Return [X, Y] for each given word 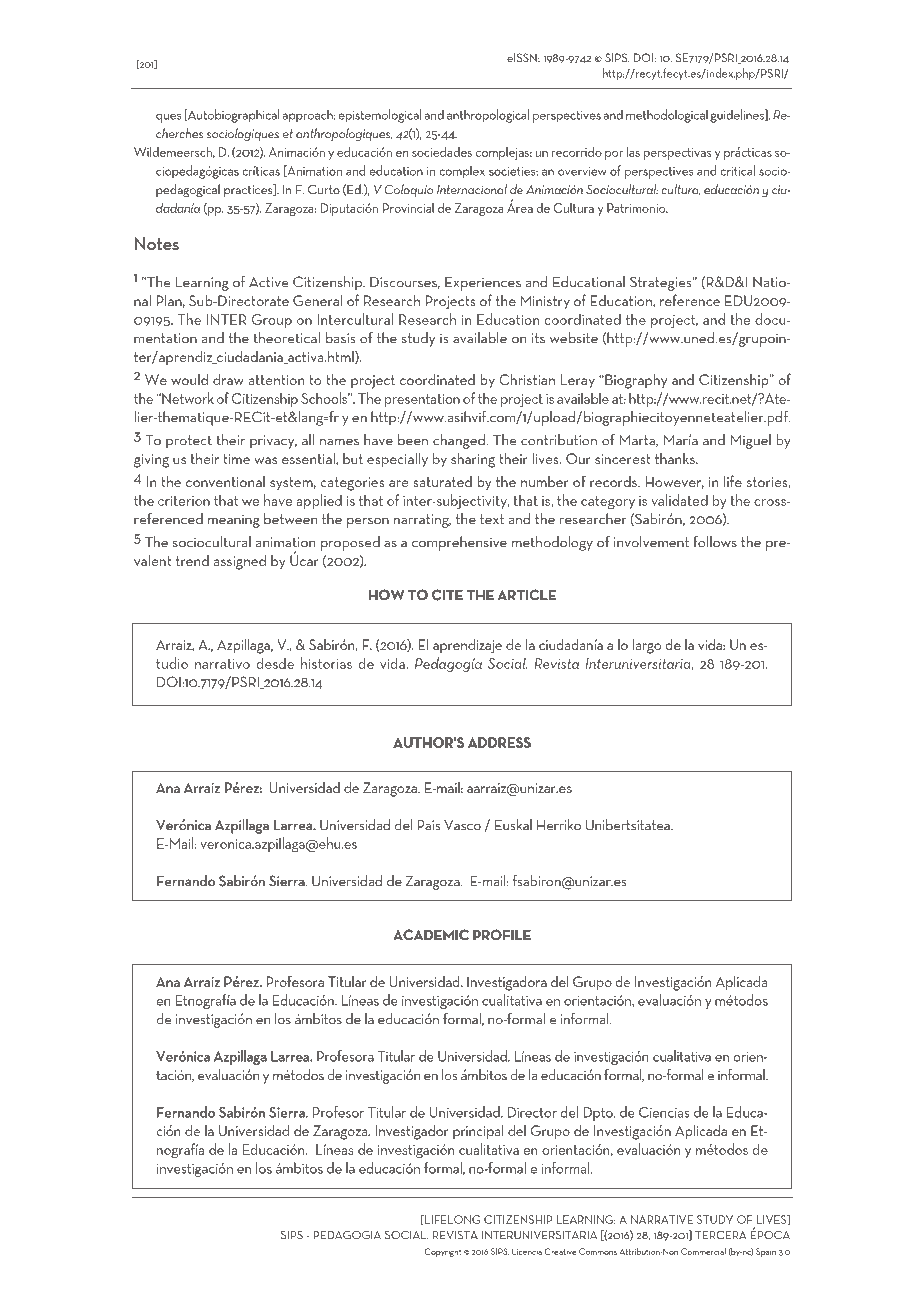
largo [647, 646]
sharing [473, 460]
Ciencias [664, 1112]
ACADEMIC [431, 935]
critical [737, 170]
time [236, 459]
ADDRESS [499, 742]
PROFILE [502, 935]
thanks [676, 458]
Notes [157, 243]
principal [478, 1132]
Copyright [443, 1252]
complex [462, 172]
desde [275, 663]
